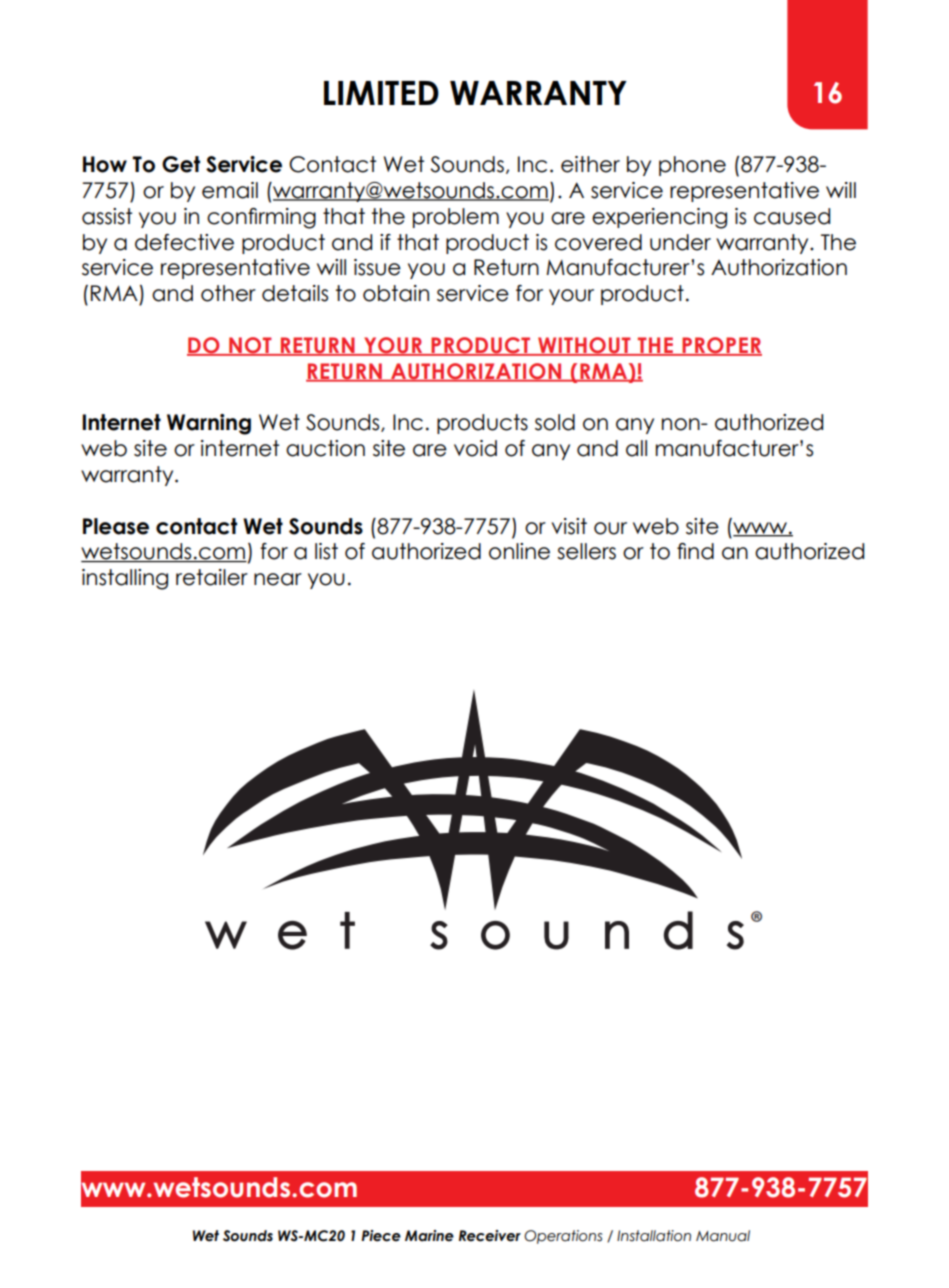 Image resolution: width=949 pixels, height=1288 pixels. Describe the element at coordinates (381, 1236) in the document. I see `Piece` at that location.
